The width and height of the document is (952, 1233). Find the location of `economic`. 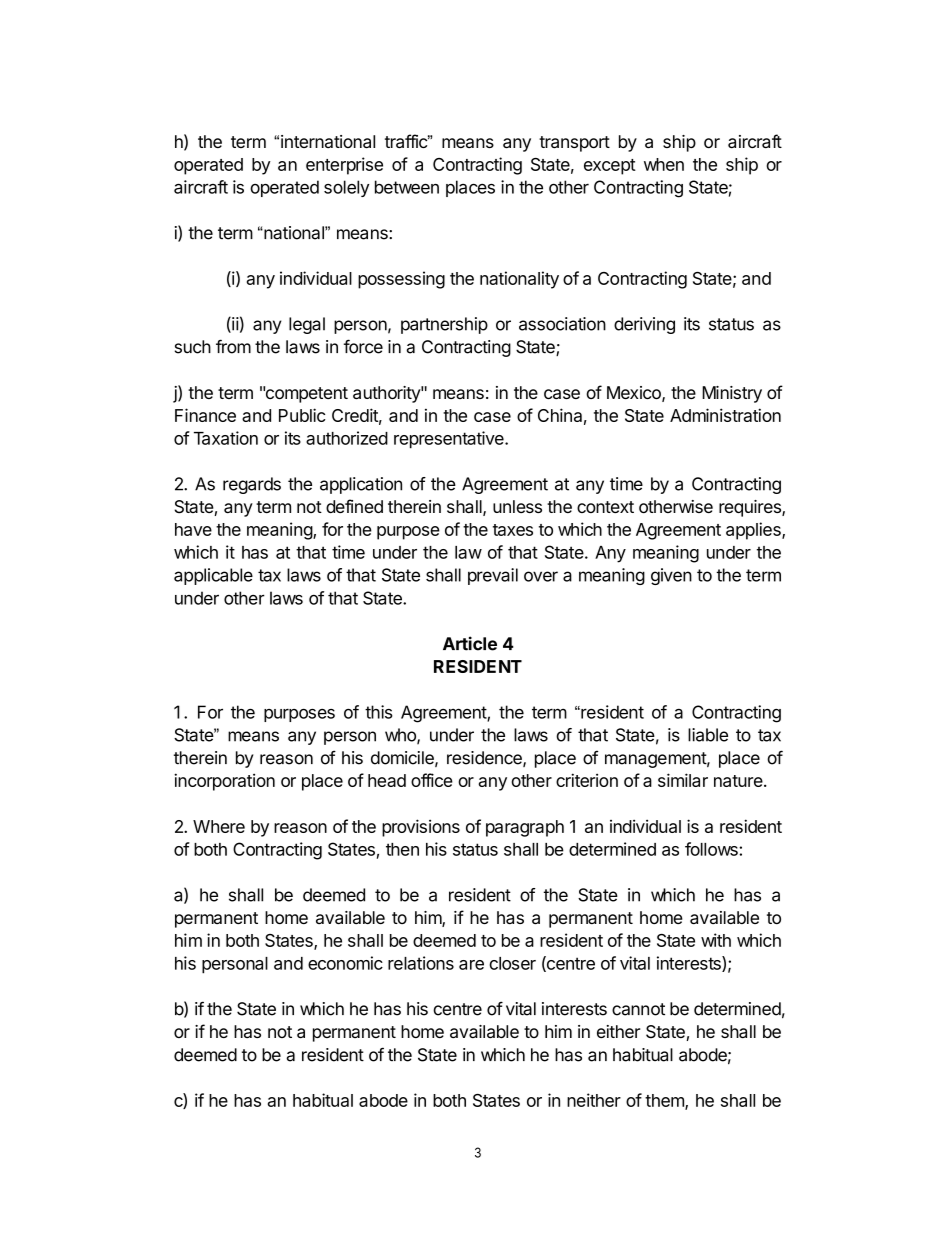

economic is located at coordinates (345, 963).
